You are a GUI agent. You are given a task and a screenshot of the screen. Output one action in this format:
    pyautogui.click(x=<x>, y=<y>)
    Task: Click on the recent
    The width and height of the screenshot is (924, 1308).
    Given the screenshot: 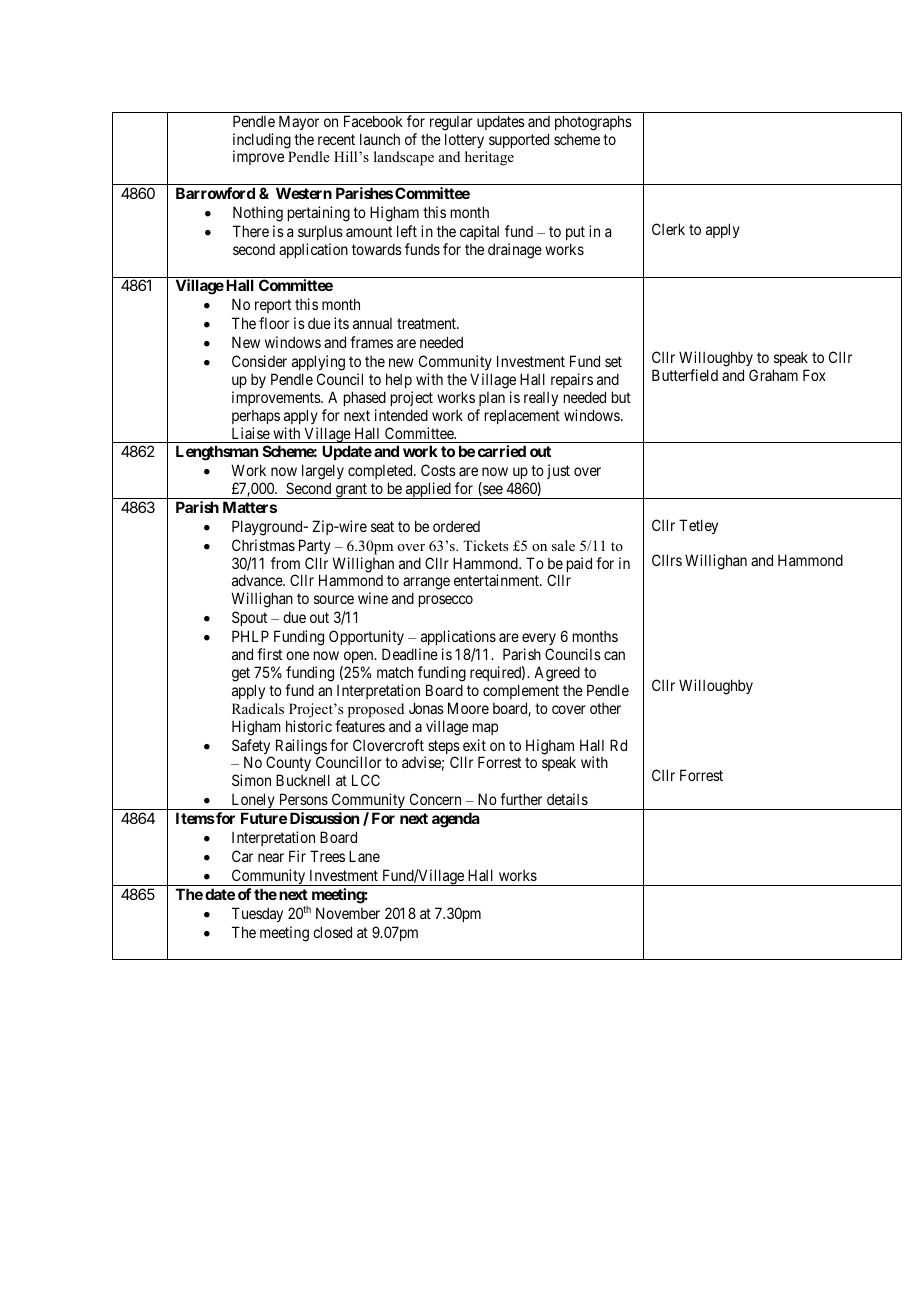 What is the action you would take?
    pyautogui.click(x=336, y=139)
